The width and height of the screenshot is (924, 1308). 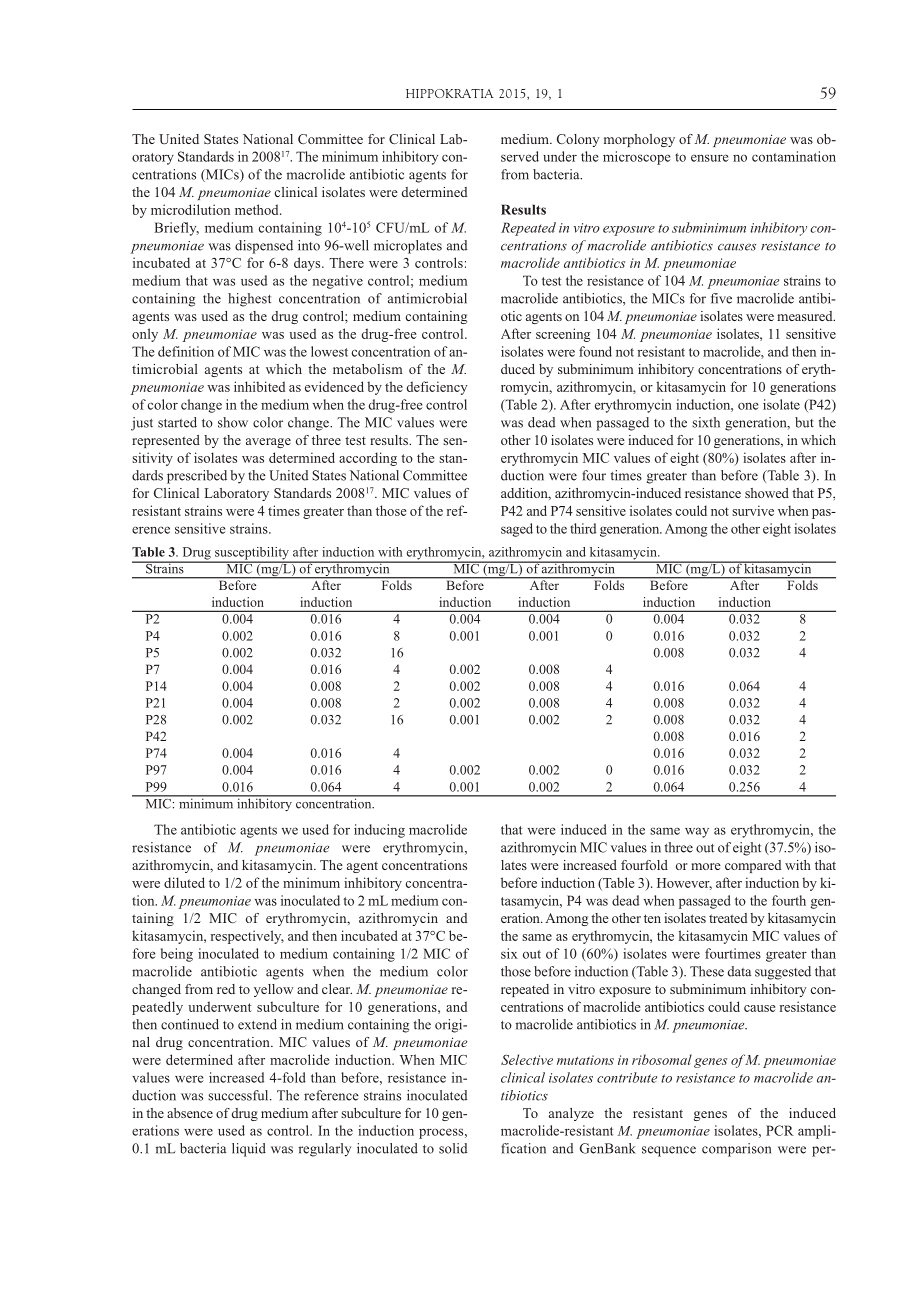 What do you see at coordinates (578, 140) in the screenshot?
I see `Colony` at bounding box center [578, 140].
